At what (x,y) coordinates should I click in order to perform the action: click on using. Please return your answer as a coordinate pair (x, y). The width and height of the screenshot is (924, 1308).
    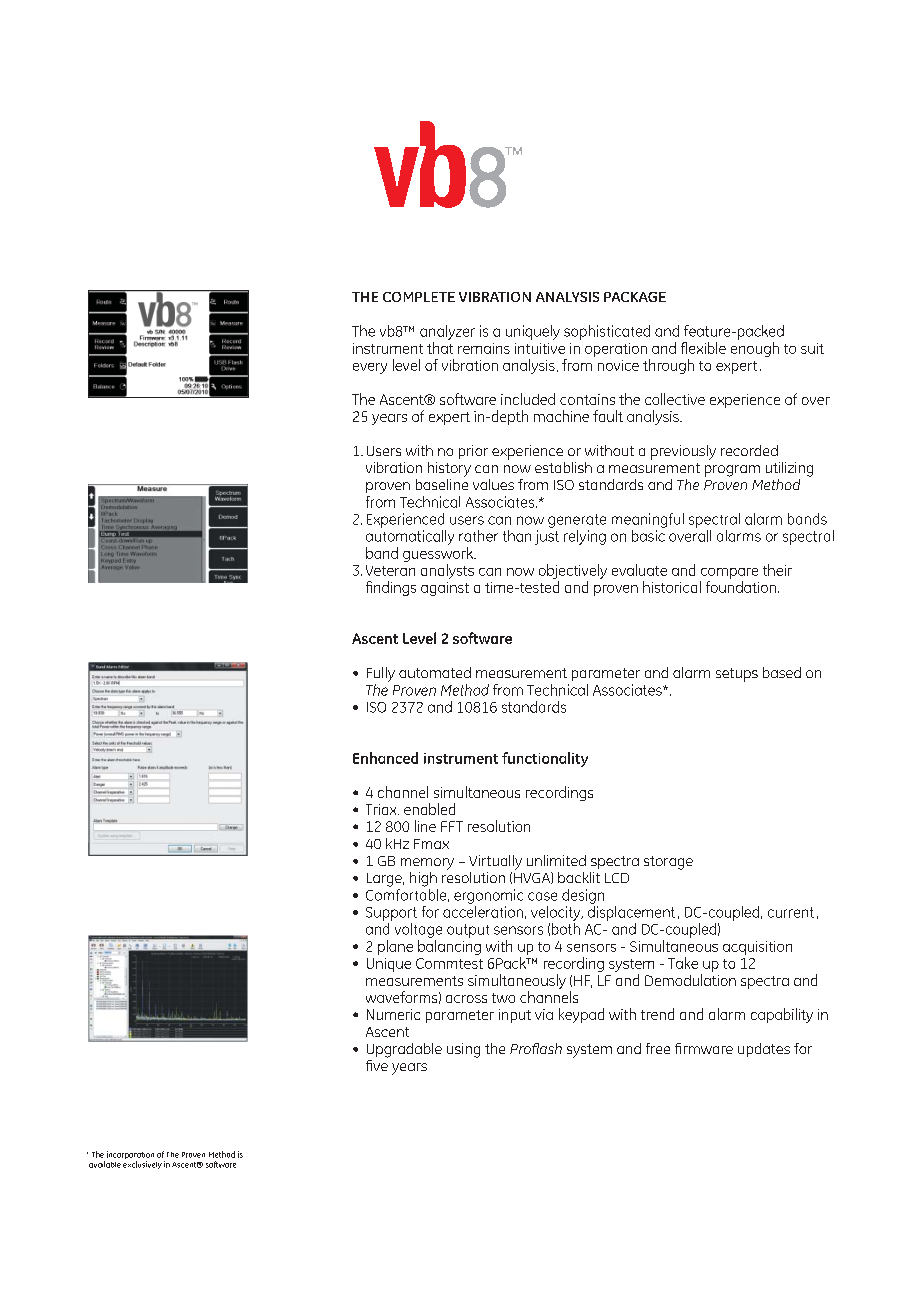
    Looking at the image, I should click on (463, 1050).
